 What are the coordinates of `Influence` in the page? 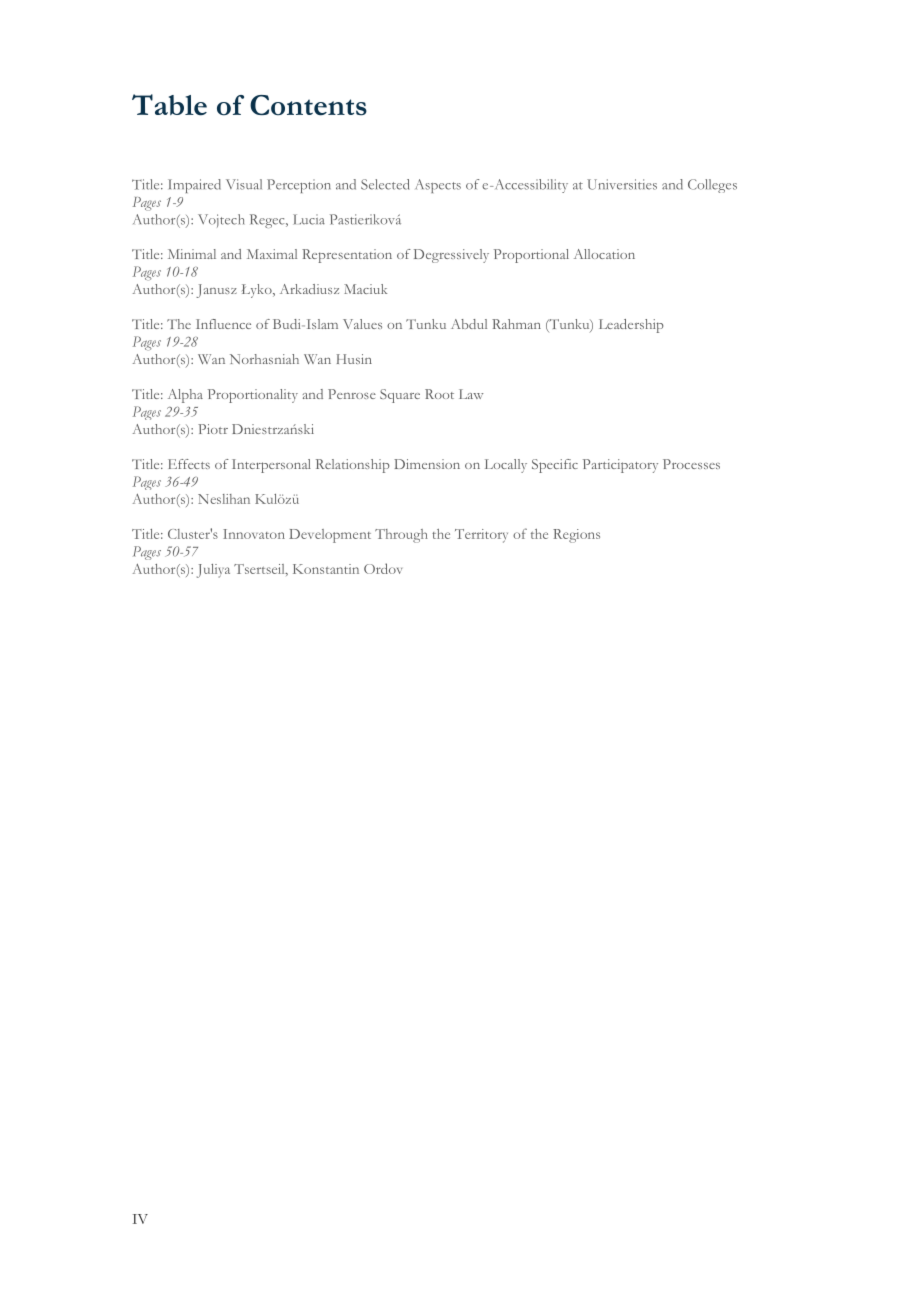 It's located at (223, 324).
